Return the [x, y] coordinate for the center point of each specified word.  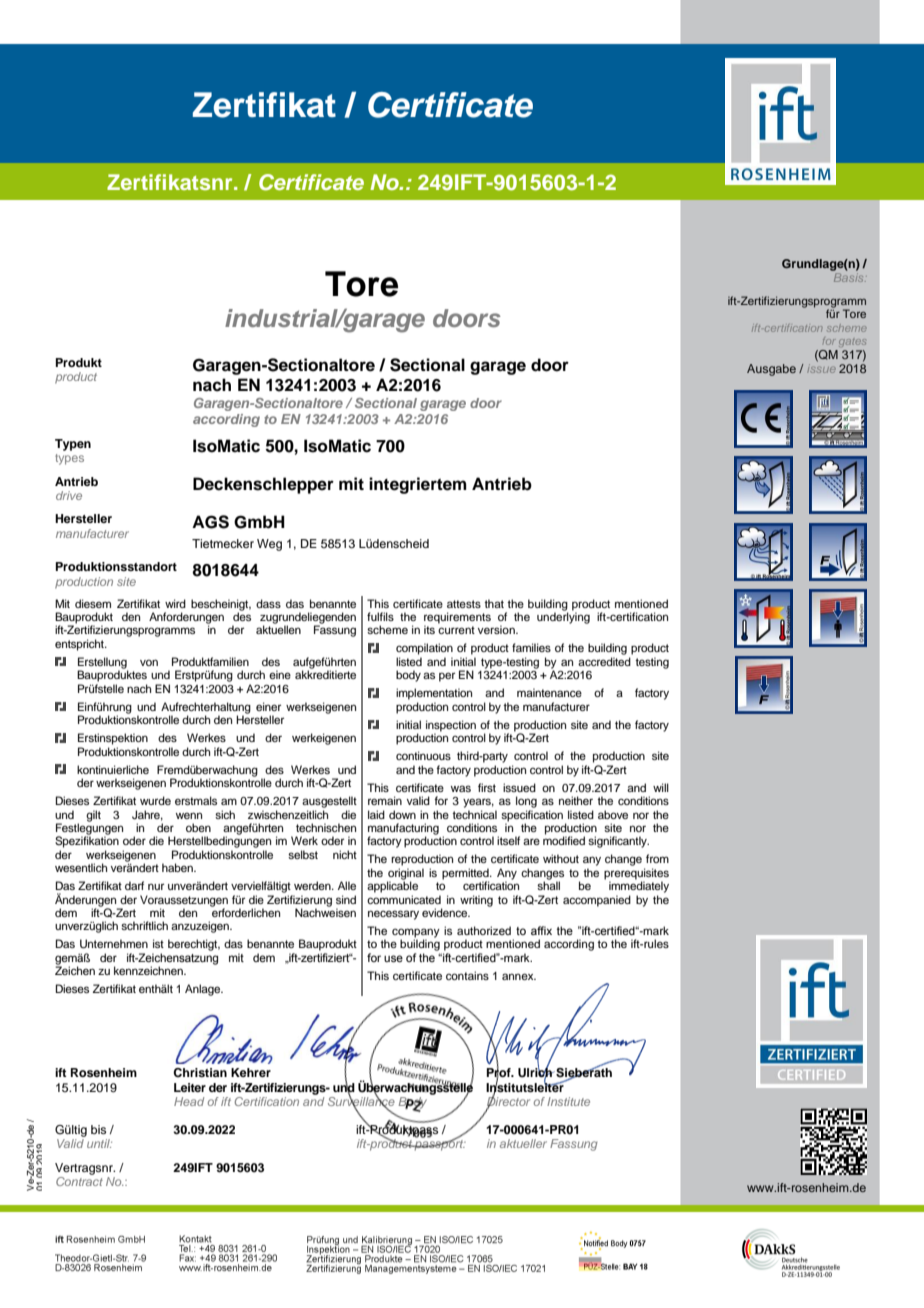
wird [175, 603]
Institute [568, 1101]
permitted [466, 875]
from [657, 858]
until [99, 1143]
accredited [604, 661]
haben [178, 867]
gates [852, 343]
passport [439, 1144]
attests [464, 604]
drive [69, 495]
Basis [850, 277]
